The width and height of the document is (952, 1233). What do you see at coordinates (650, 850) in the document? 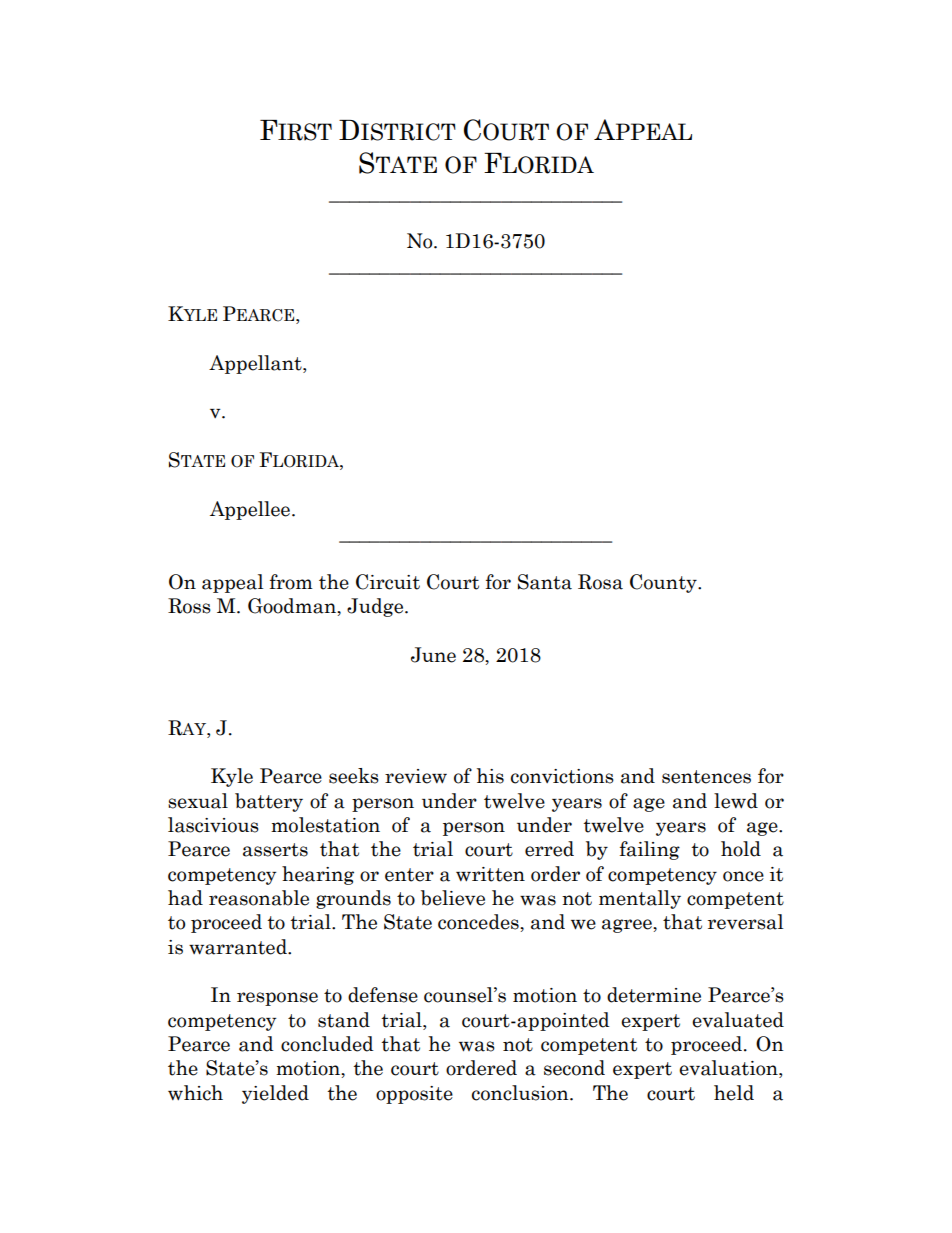
I see `failing` at bounding box center [650, 850].
